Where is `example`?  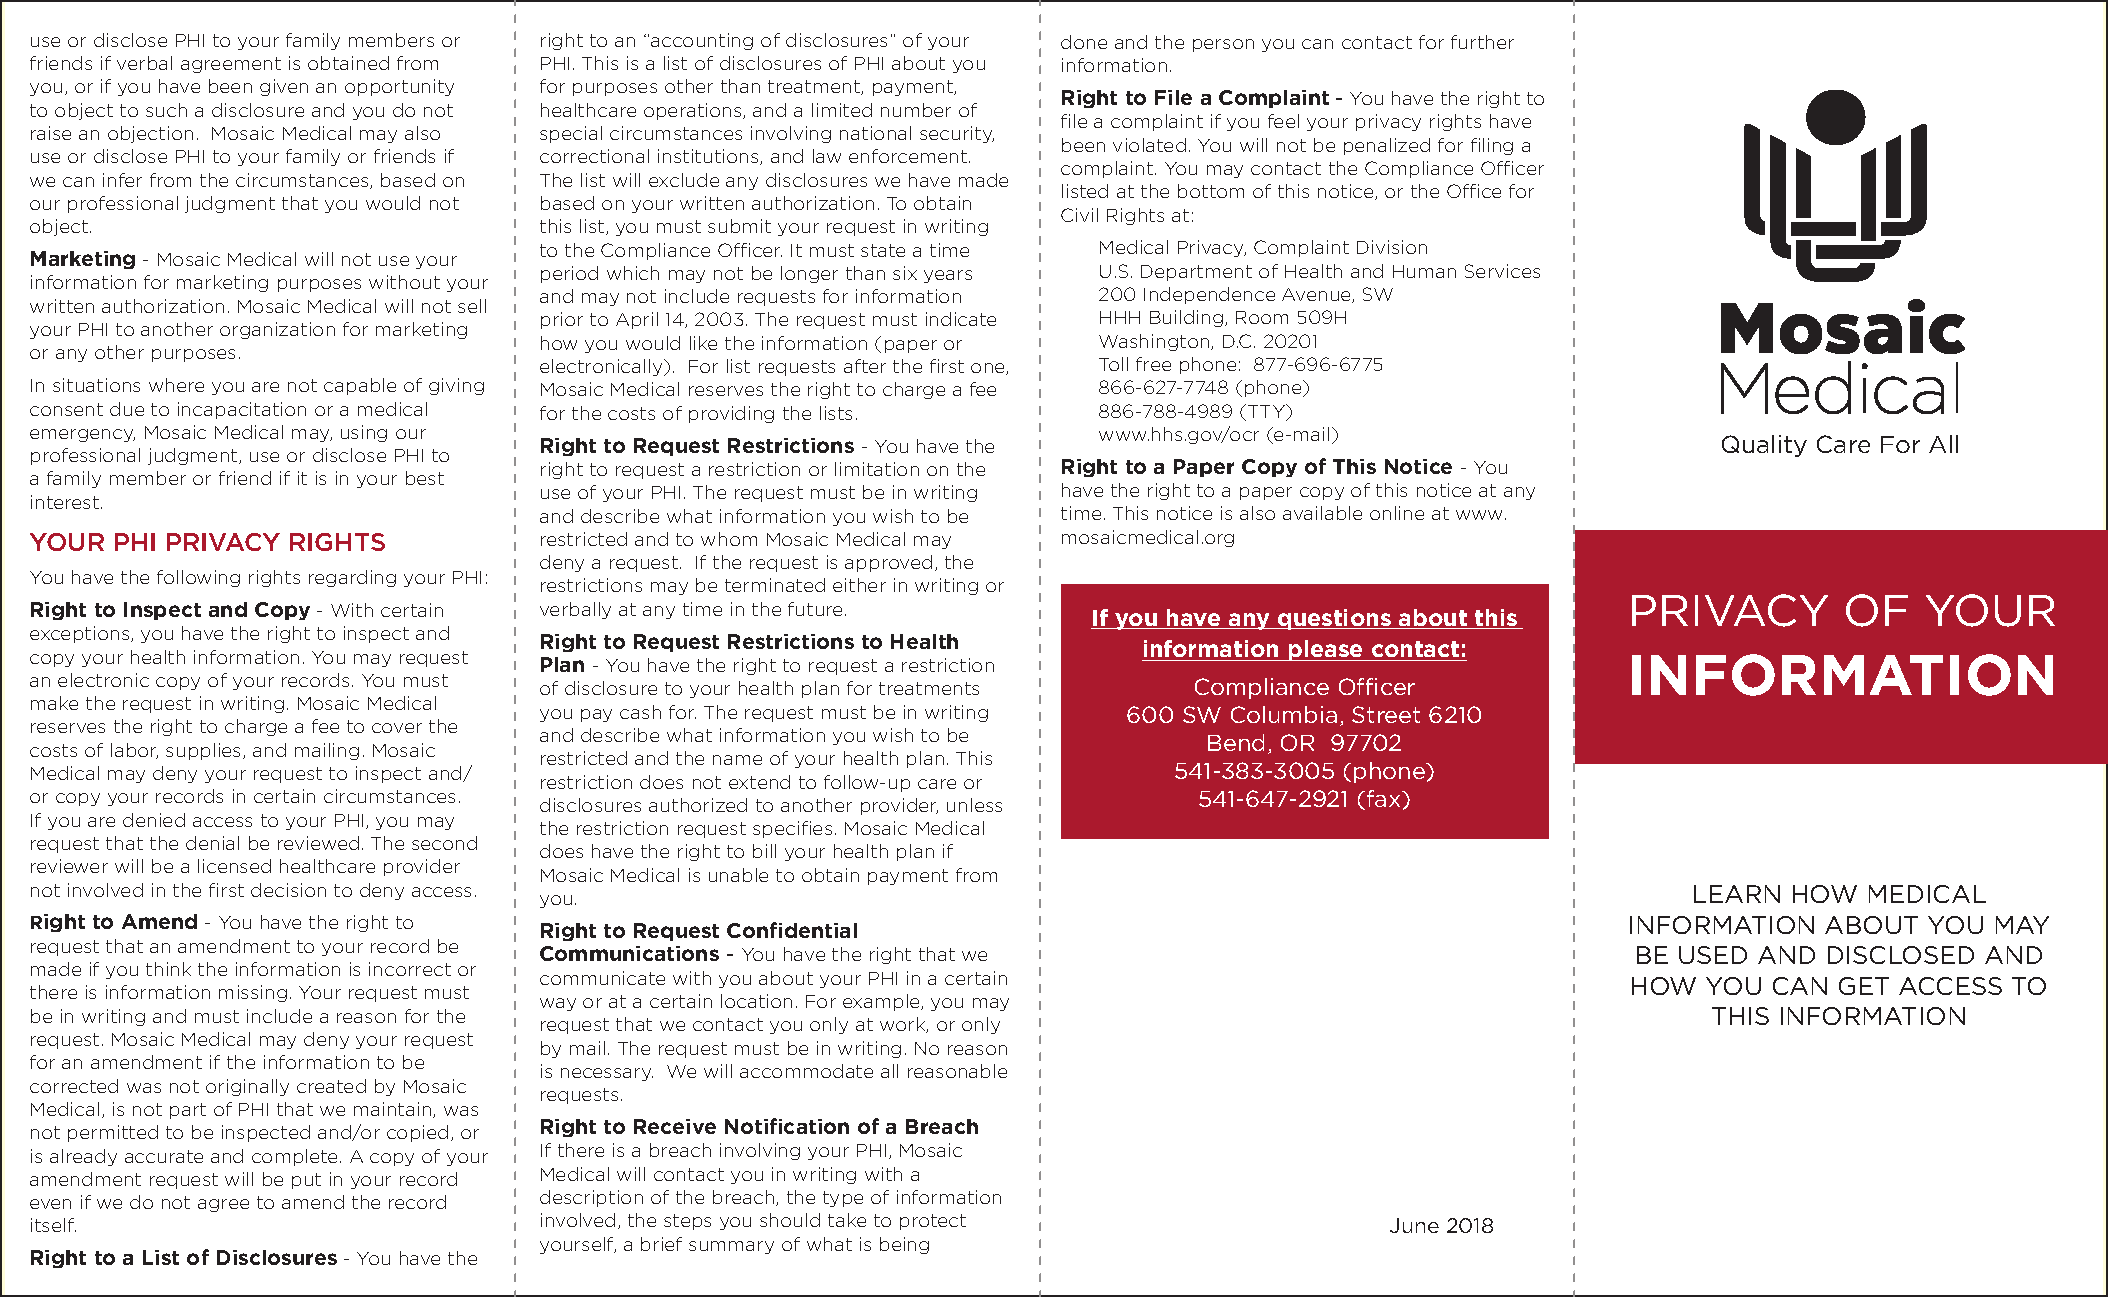 example is located at coordinates (883, 1002).
